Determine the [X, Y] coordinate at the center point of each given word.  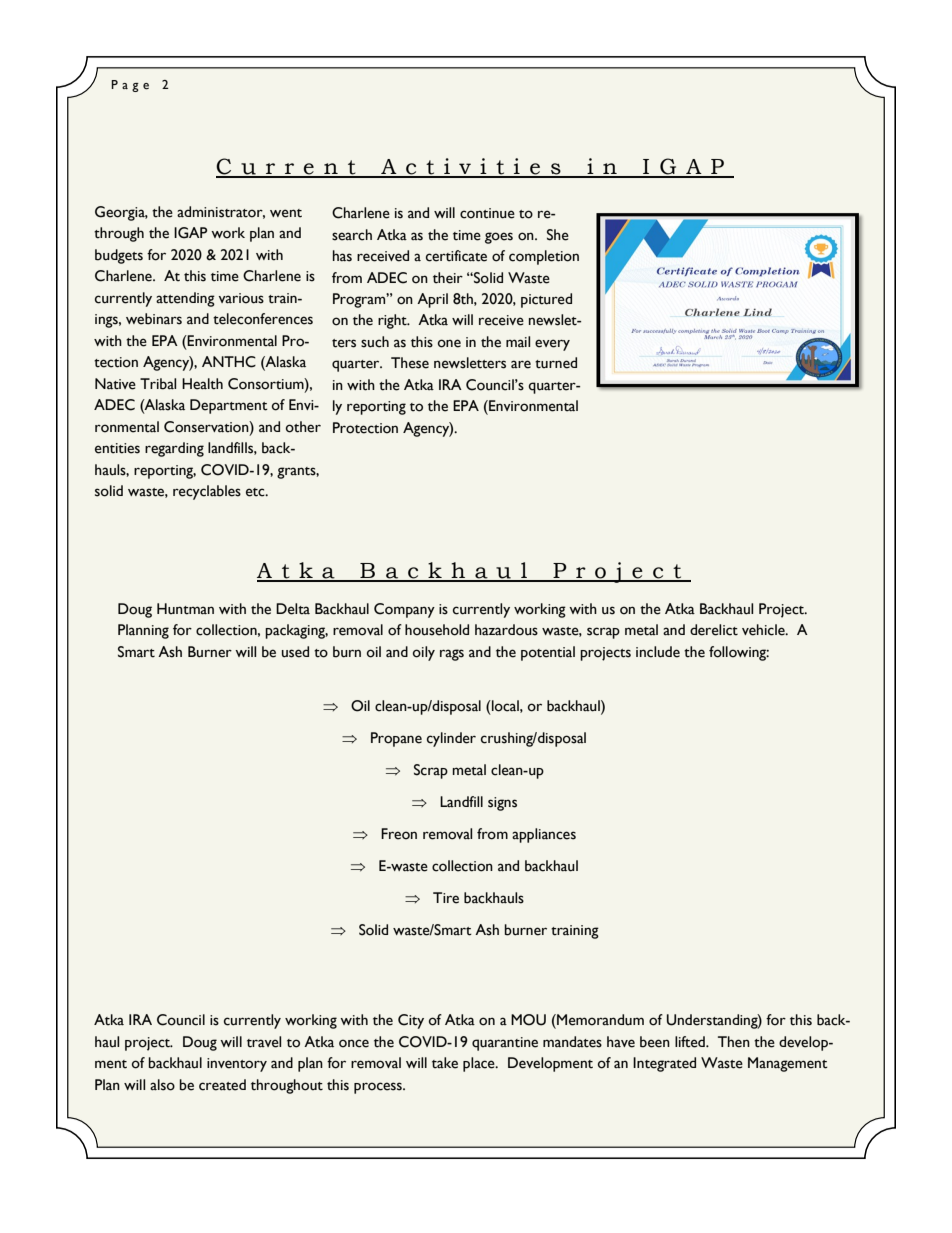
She [558, 235]
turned [556, 363]
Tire [446, 898]
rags [452, 655]
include [658, 652]
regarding [174, 449]
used [295, 652]
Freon [399, 834]
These [410, 363]
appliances [544, 835]
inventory [237, 1065]
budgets [119, 256]
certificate [456, 256]
